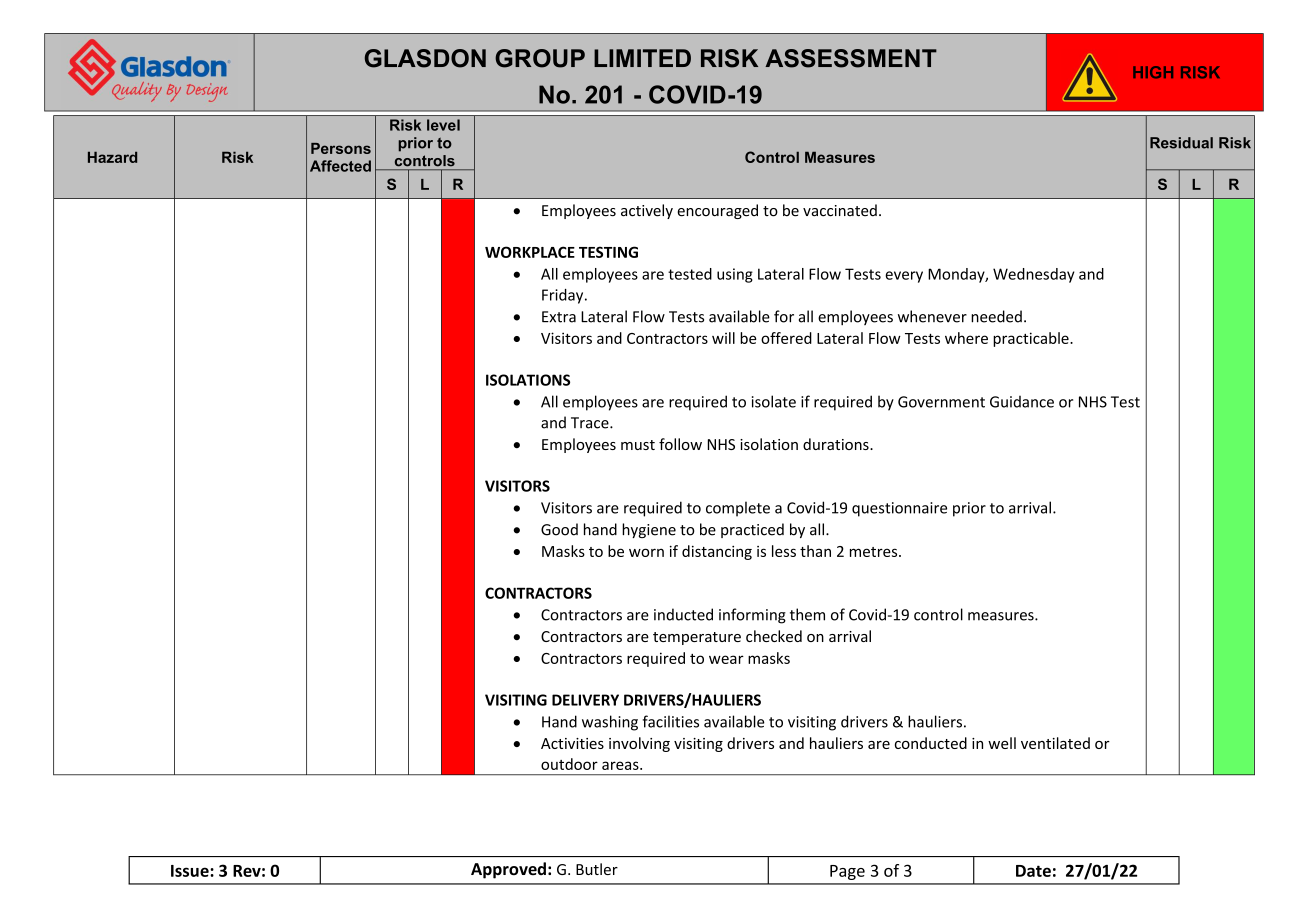  What do you see at coordinates (1022, 402) in the screenshot?
I see `Guidance` at bounding box center [1022, 402].
